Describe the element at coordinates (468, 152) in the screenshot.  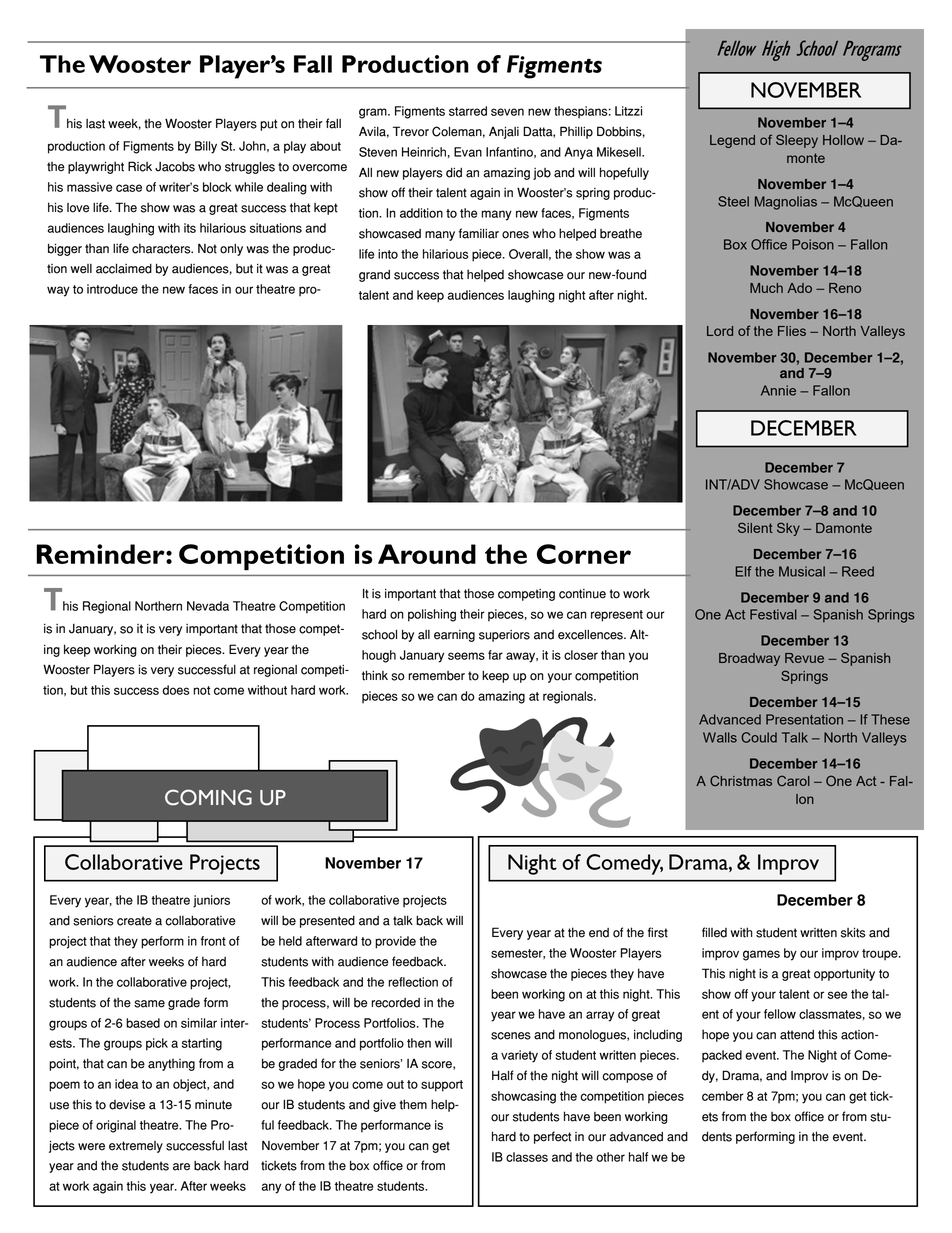
I see `Evan` at that location.
